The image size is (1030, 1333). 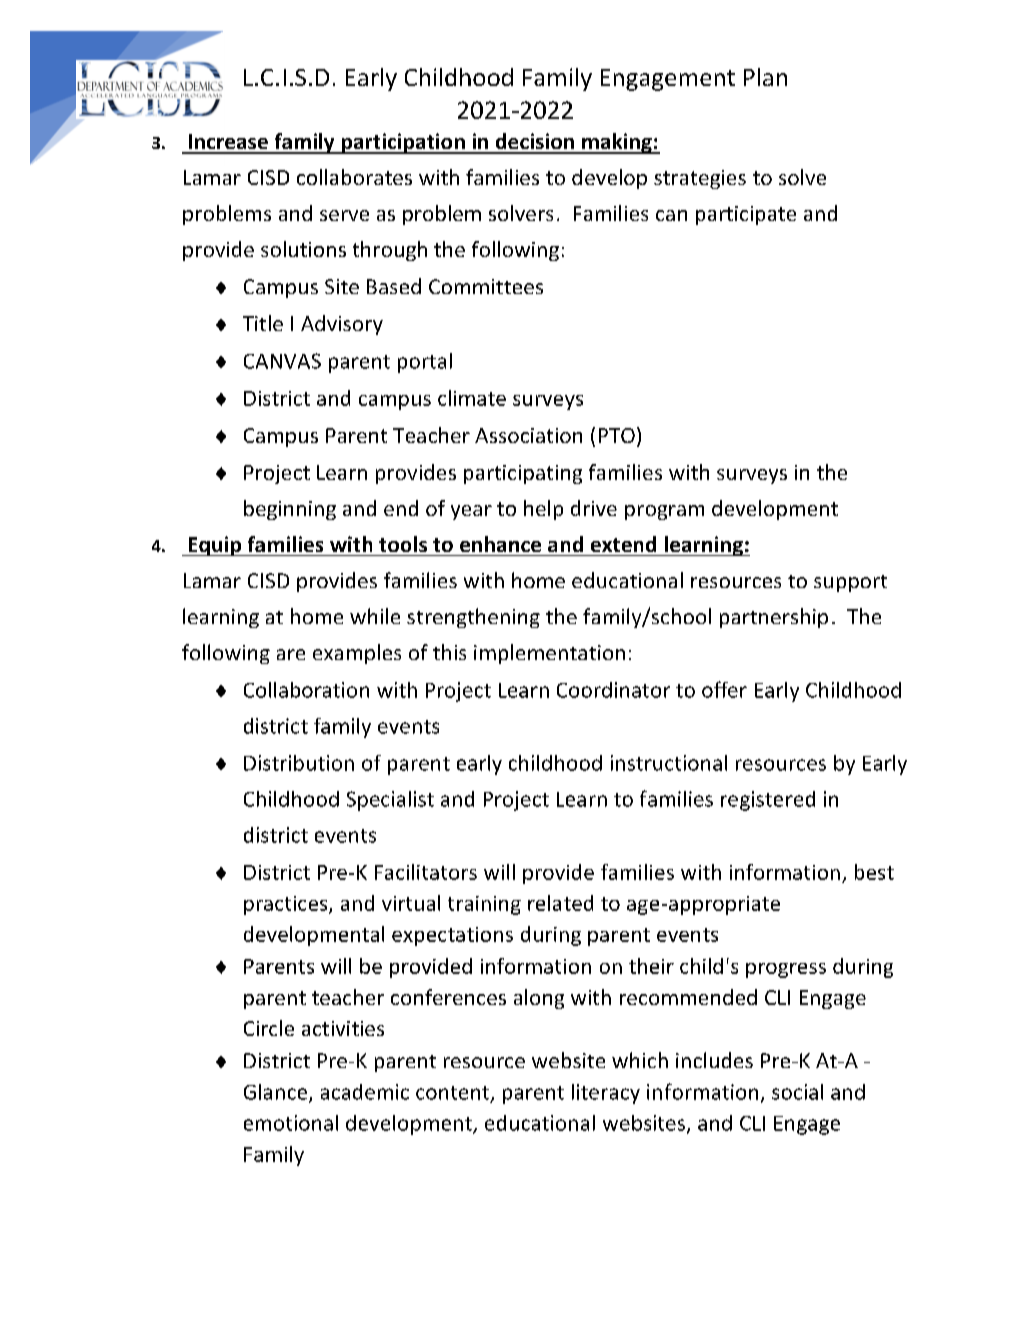 What do you see at coordinates (774, 618) in the screenshot?
I see `partnership` at bounding box center [774, 618].
